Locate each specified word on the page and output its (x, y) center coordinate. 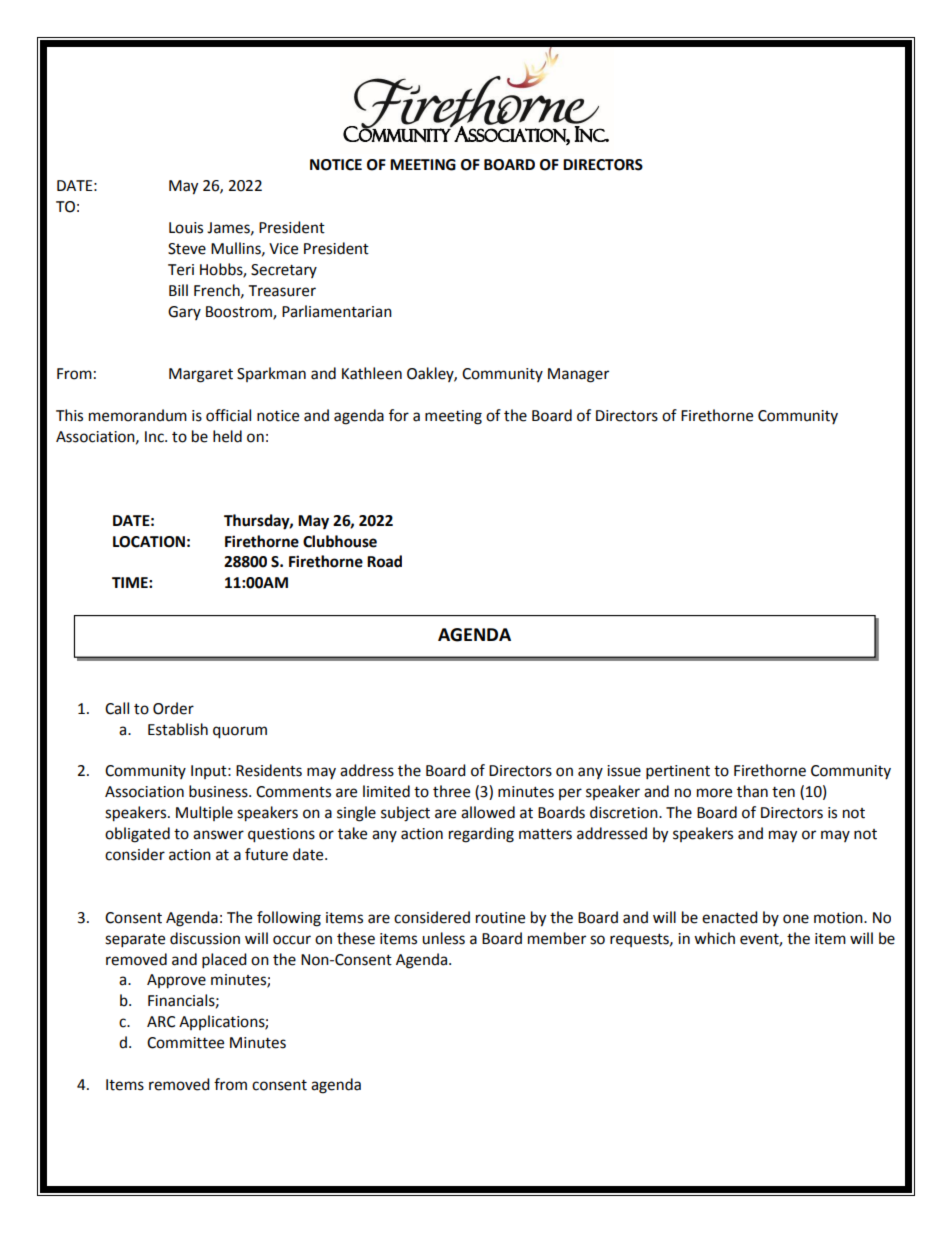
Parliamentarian (337, 311)
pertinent (678, 772)
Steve (187, 249)
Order (173, 708)
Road (384, 561)
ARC (161, 1022)
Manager (578, 375)
